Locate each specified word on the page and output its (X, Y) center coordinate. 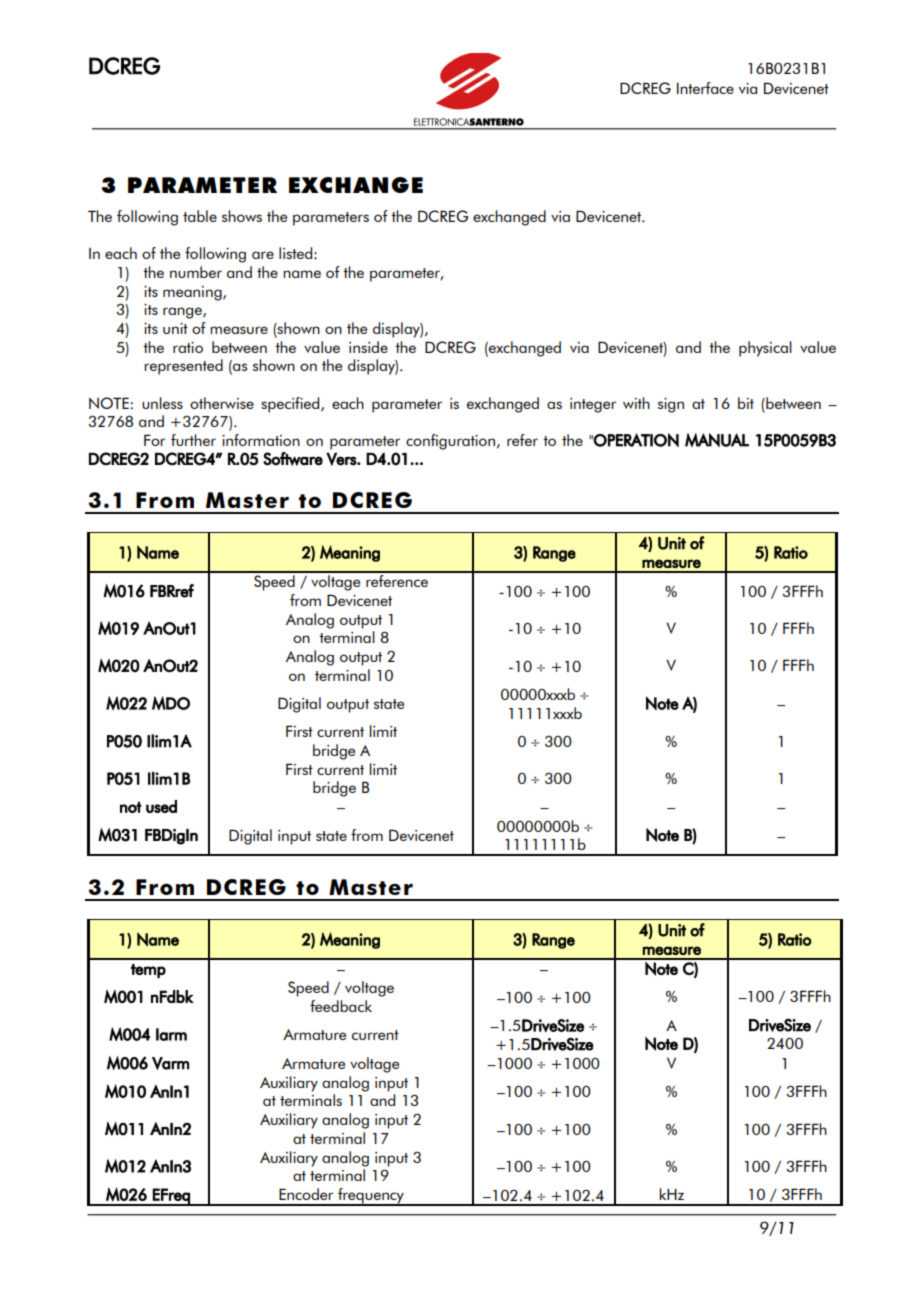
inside (368, 347)
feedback (341, 1006)
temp (148, 971)
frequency (371, 1197)
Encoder (306, 1194)
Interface (705, 88)
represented (183, 367)
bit (746, 403)
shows (242, 216)
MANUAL (717, 440)
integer (593, 405)
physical (765, 349)
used (161, 806)
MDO (171, 703)
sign (671, 405)
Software (293, 459)
